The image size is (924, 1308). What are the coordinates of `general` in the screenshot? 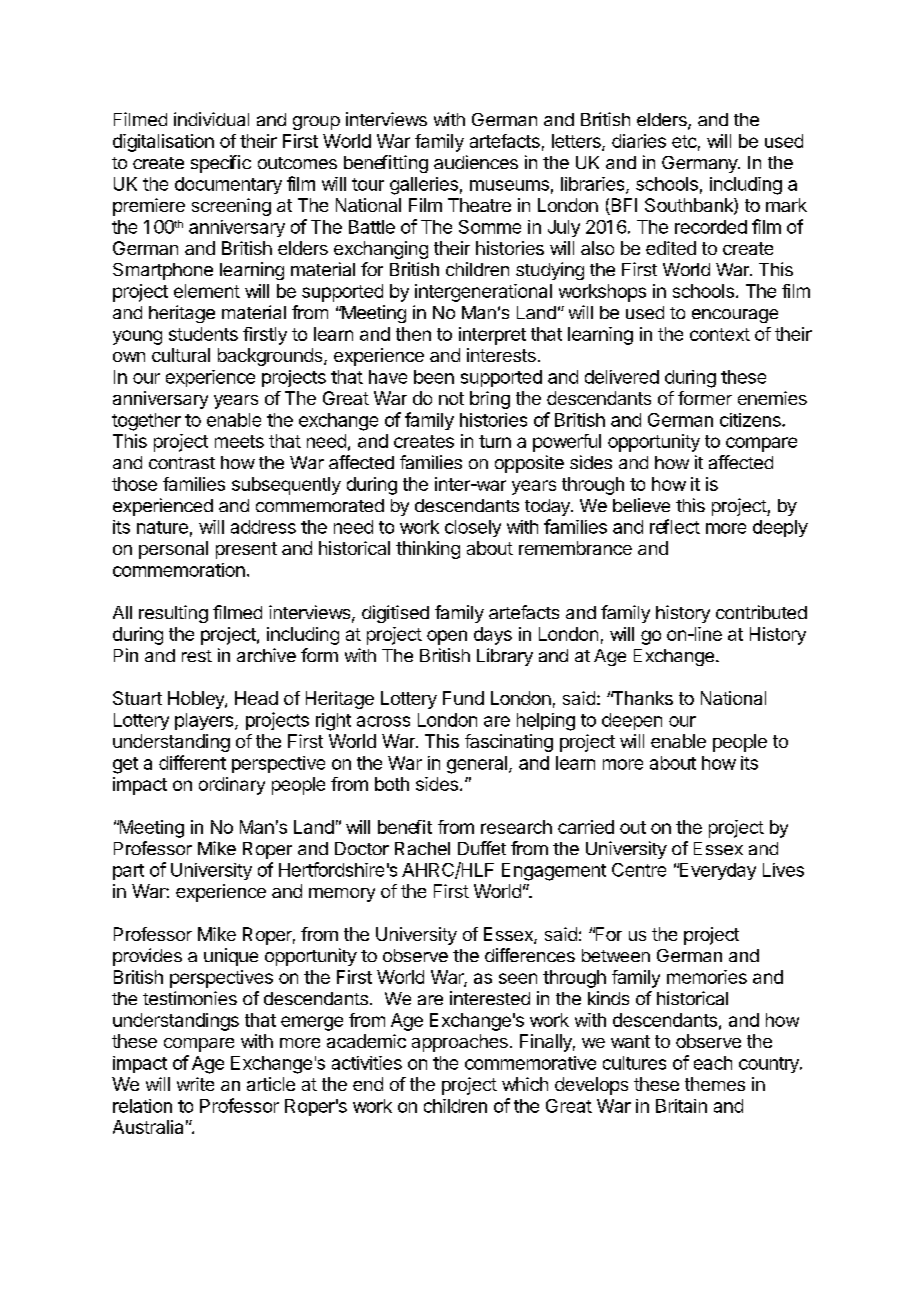 It's located at (477, 765).
